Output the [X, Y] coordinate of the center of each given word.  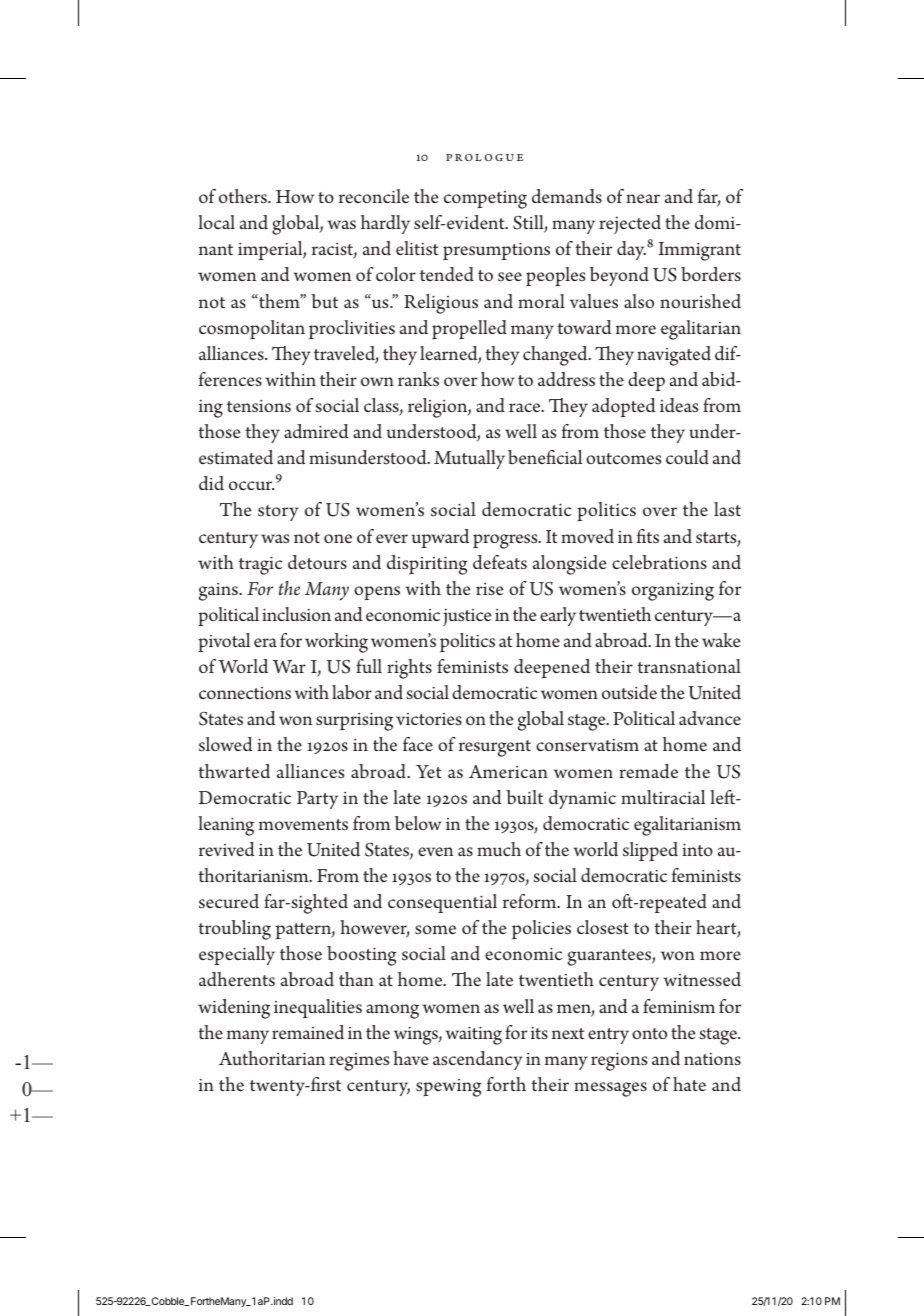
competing [485, 200]
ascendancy [478, 1060]
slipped [650, 851]
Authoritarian [272, 1058]
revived [226, 849]
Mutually [469, 459]
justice [467, 617]
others [244, 196]
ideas [679, 405]
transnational [689, 666]
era [265, 642]
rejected [630, 225]
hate [689, 1084]
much [499, 849]
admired [316, 431]
